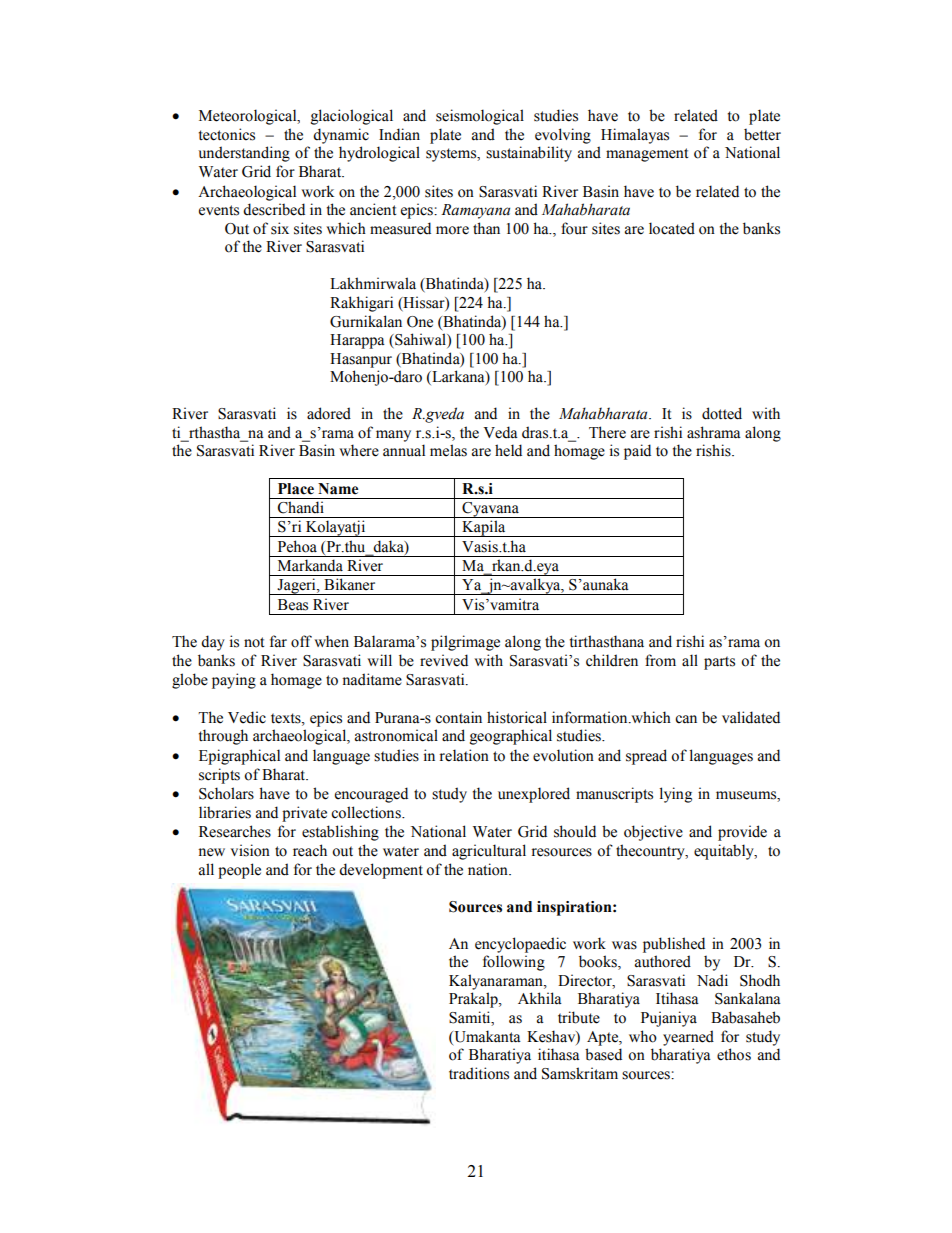 Image resolution: width=952 pixels, height=1233 pixels. Describe the element at coordinates (688, 1038) in the screenshot. I see `yearned` at that location.
